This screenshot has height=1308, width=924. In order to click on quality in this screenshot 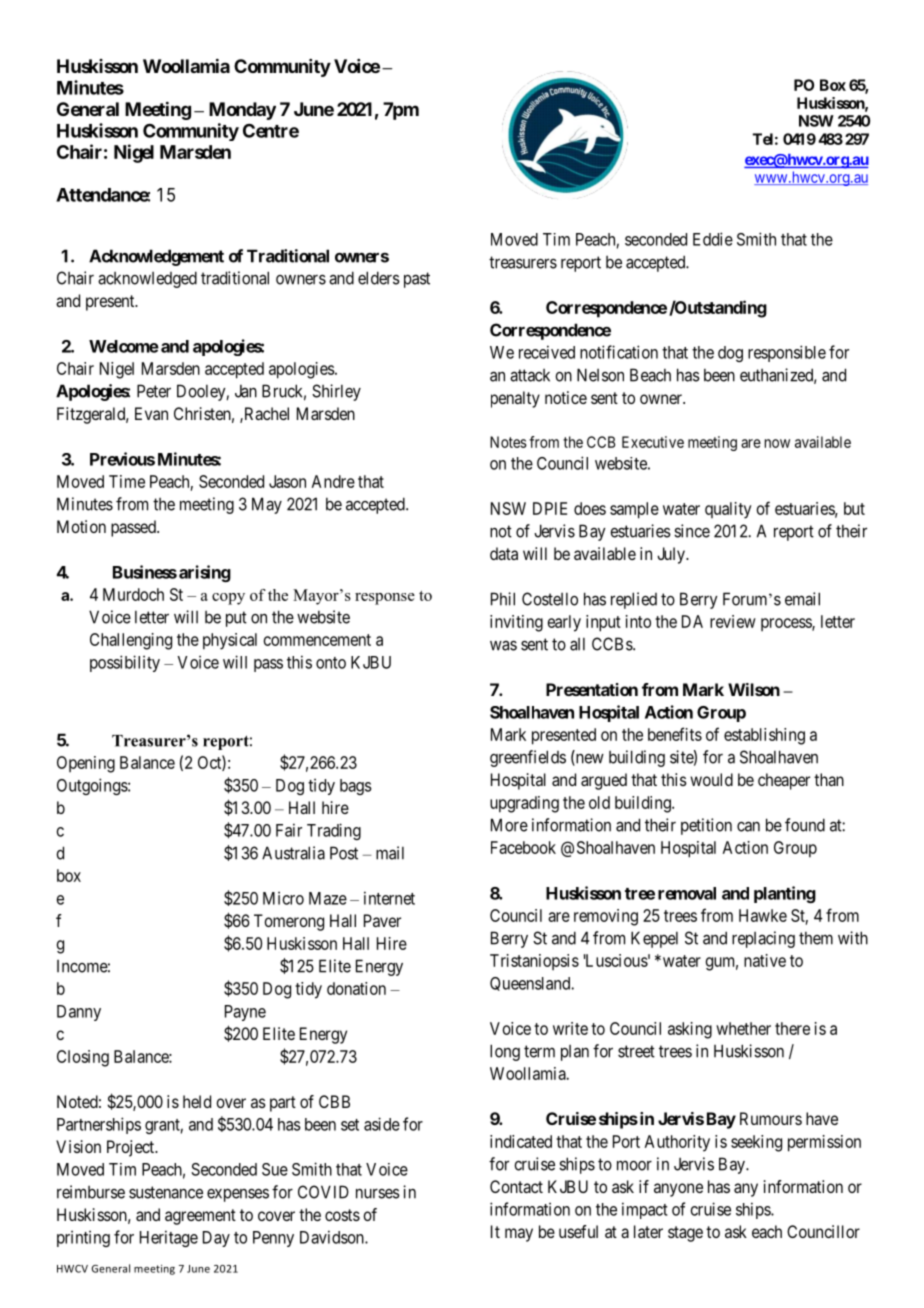, I will do `click(728, 510)`.
